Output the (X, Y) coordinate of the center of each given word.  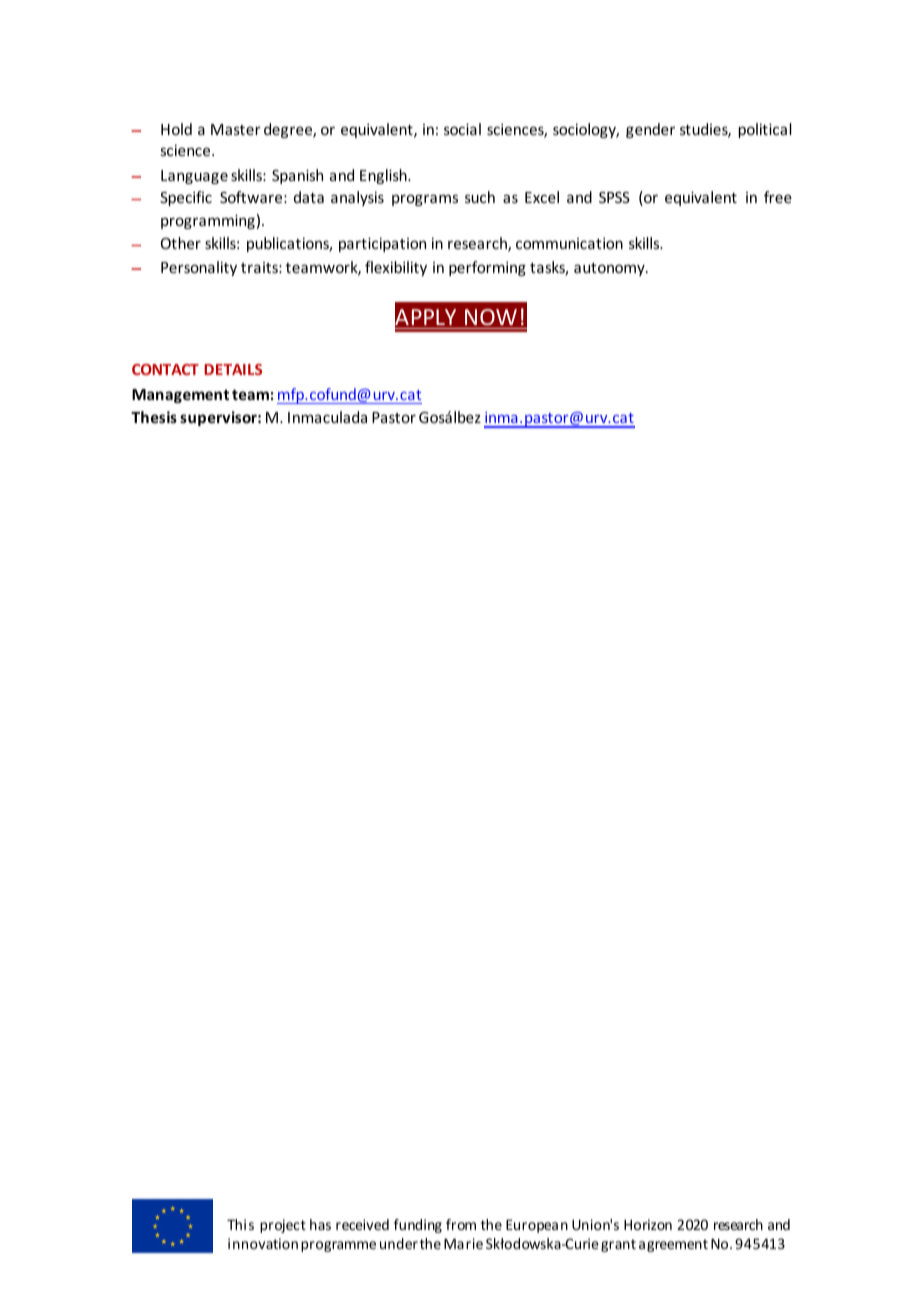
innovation (263, 1243)
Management (180, 396)
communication (569, 243)
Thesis (154, 417)
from (461, 1224)
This (240, 1224)
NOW (491, 317)
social (462, 129)
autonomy (610, 269)
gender (650, 130)
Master (236, 129)
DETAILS (233, 369)
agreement (673, 1245)
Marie (463, 1243)
